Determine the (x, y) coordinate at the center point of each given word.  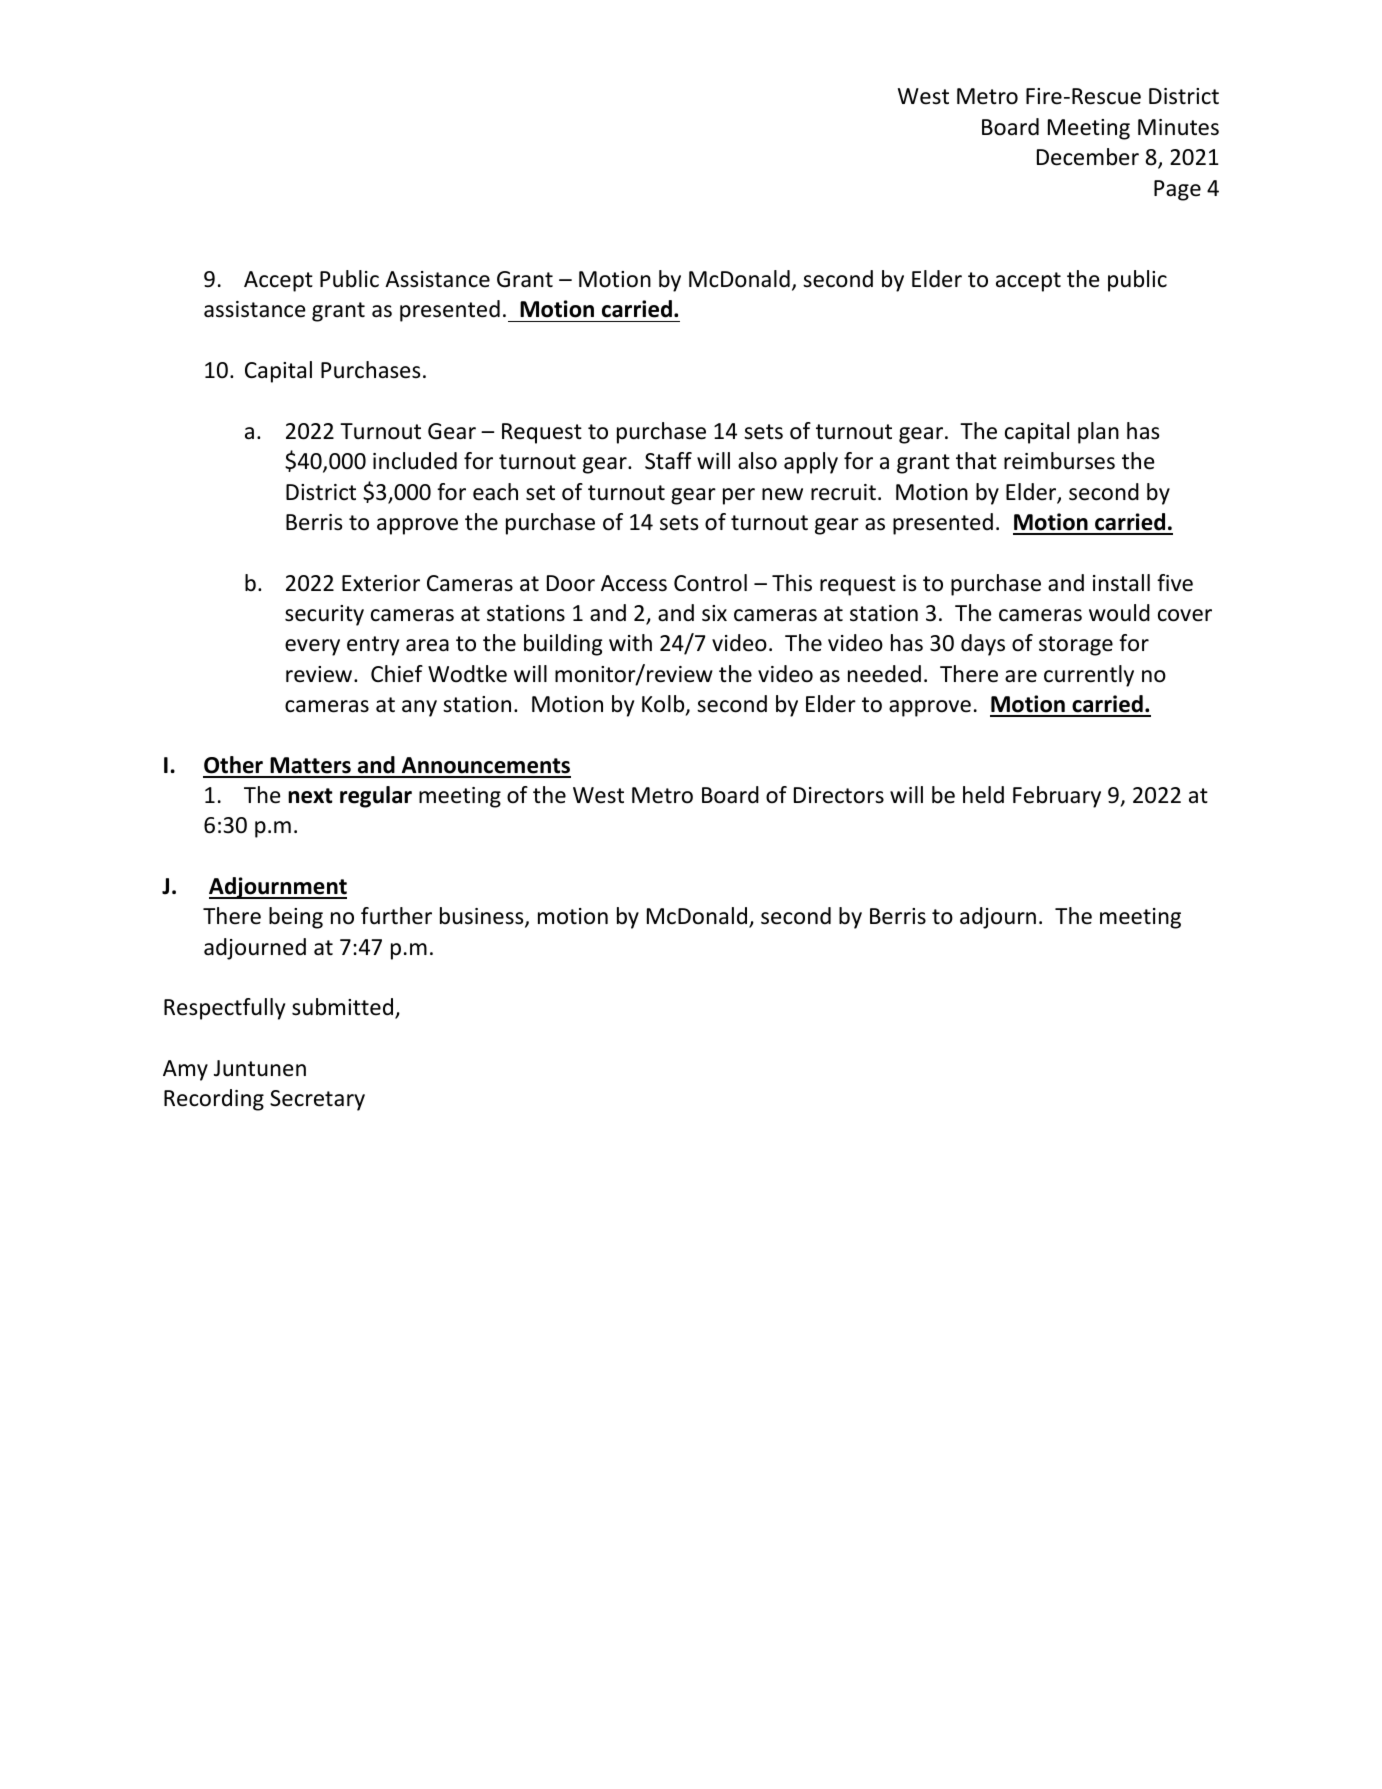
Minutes (1178, 127)
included (415, 461)
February (1057, 797)
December (1088, 157)
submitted (342, 1007)
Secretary (317, 1100)
